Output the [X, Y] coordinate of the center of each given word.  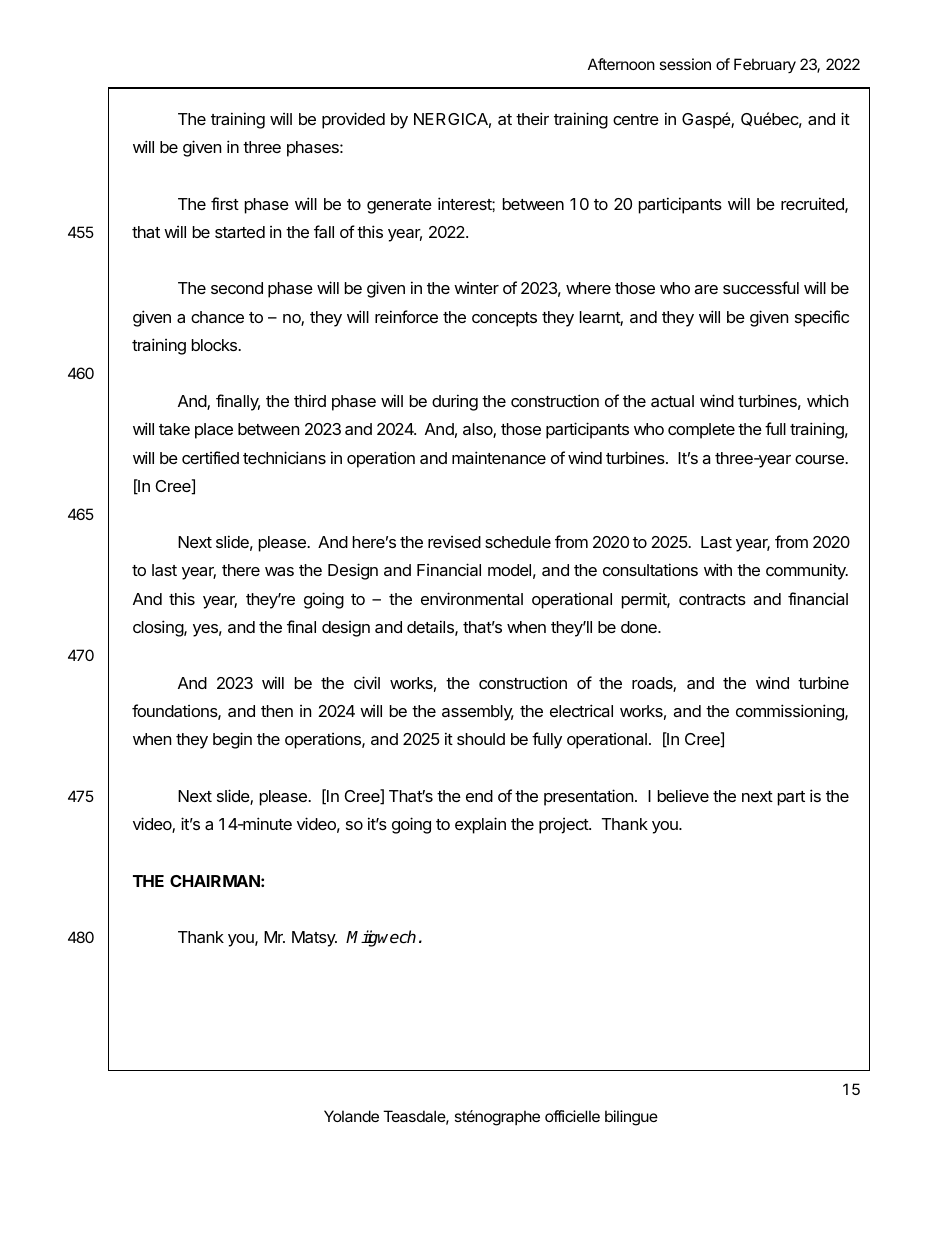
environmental [472, 598]
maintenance [499, 457]
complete [701, 431]
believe [683, 795]
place [214, 431]
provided [353, 120]
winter [476, 288]
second [237, 288]
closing [159, 628]
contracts [712, 599]
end [479, 796]
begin [232, 740]
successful [761, 287]
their [532, 118]
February [765, 65]
